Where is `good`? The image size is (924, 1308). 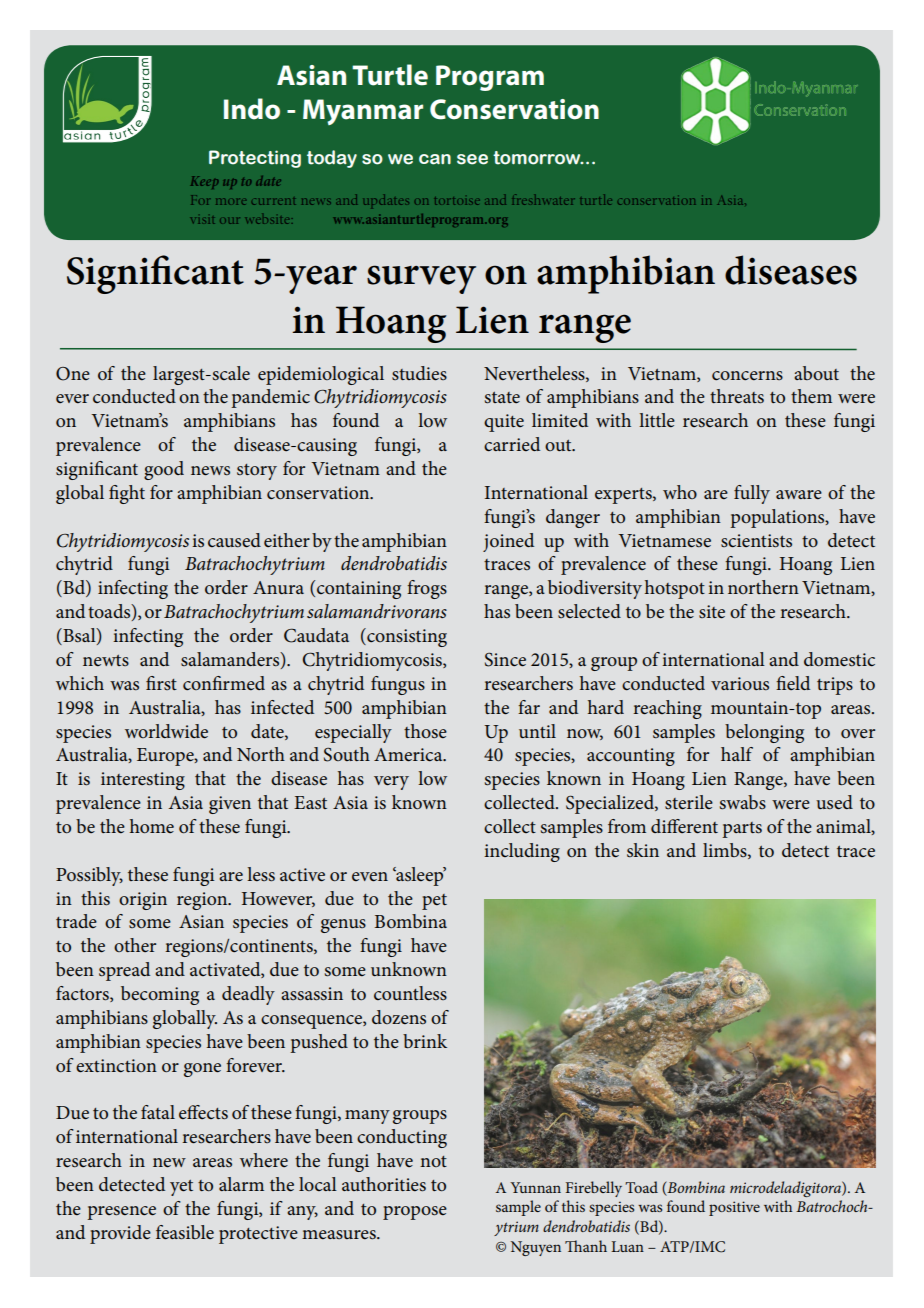 good is located at coordinates (164, 470).
